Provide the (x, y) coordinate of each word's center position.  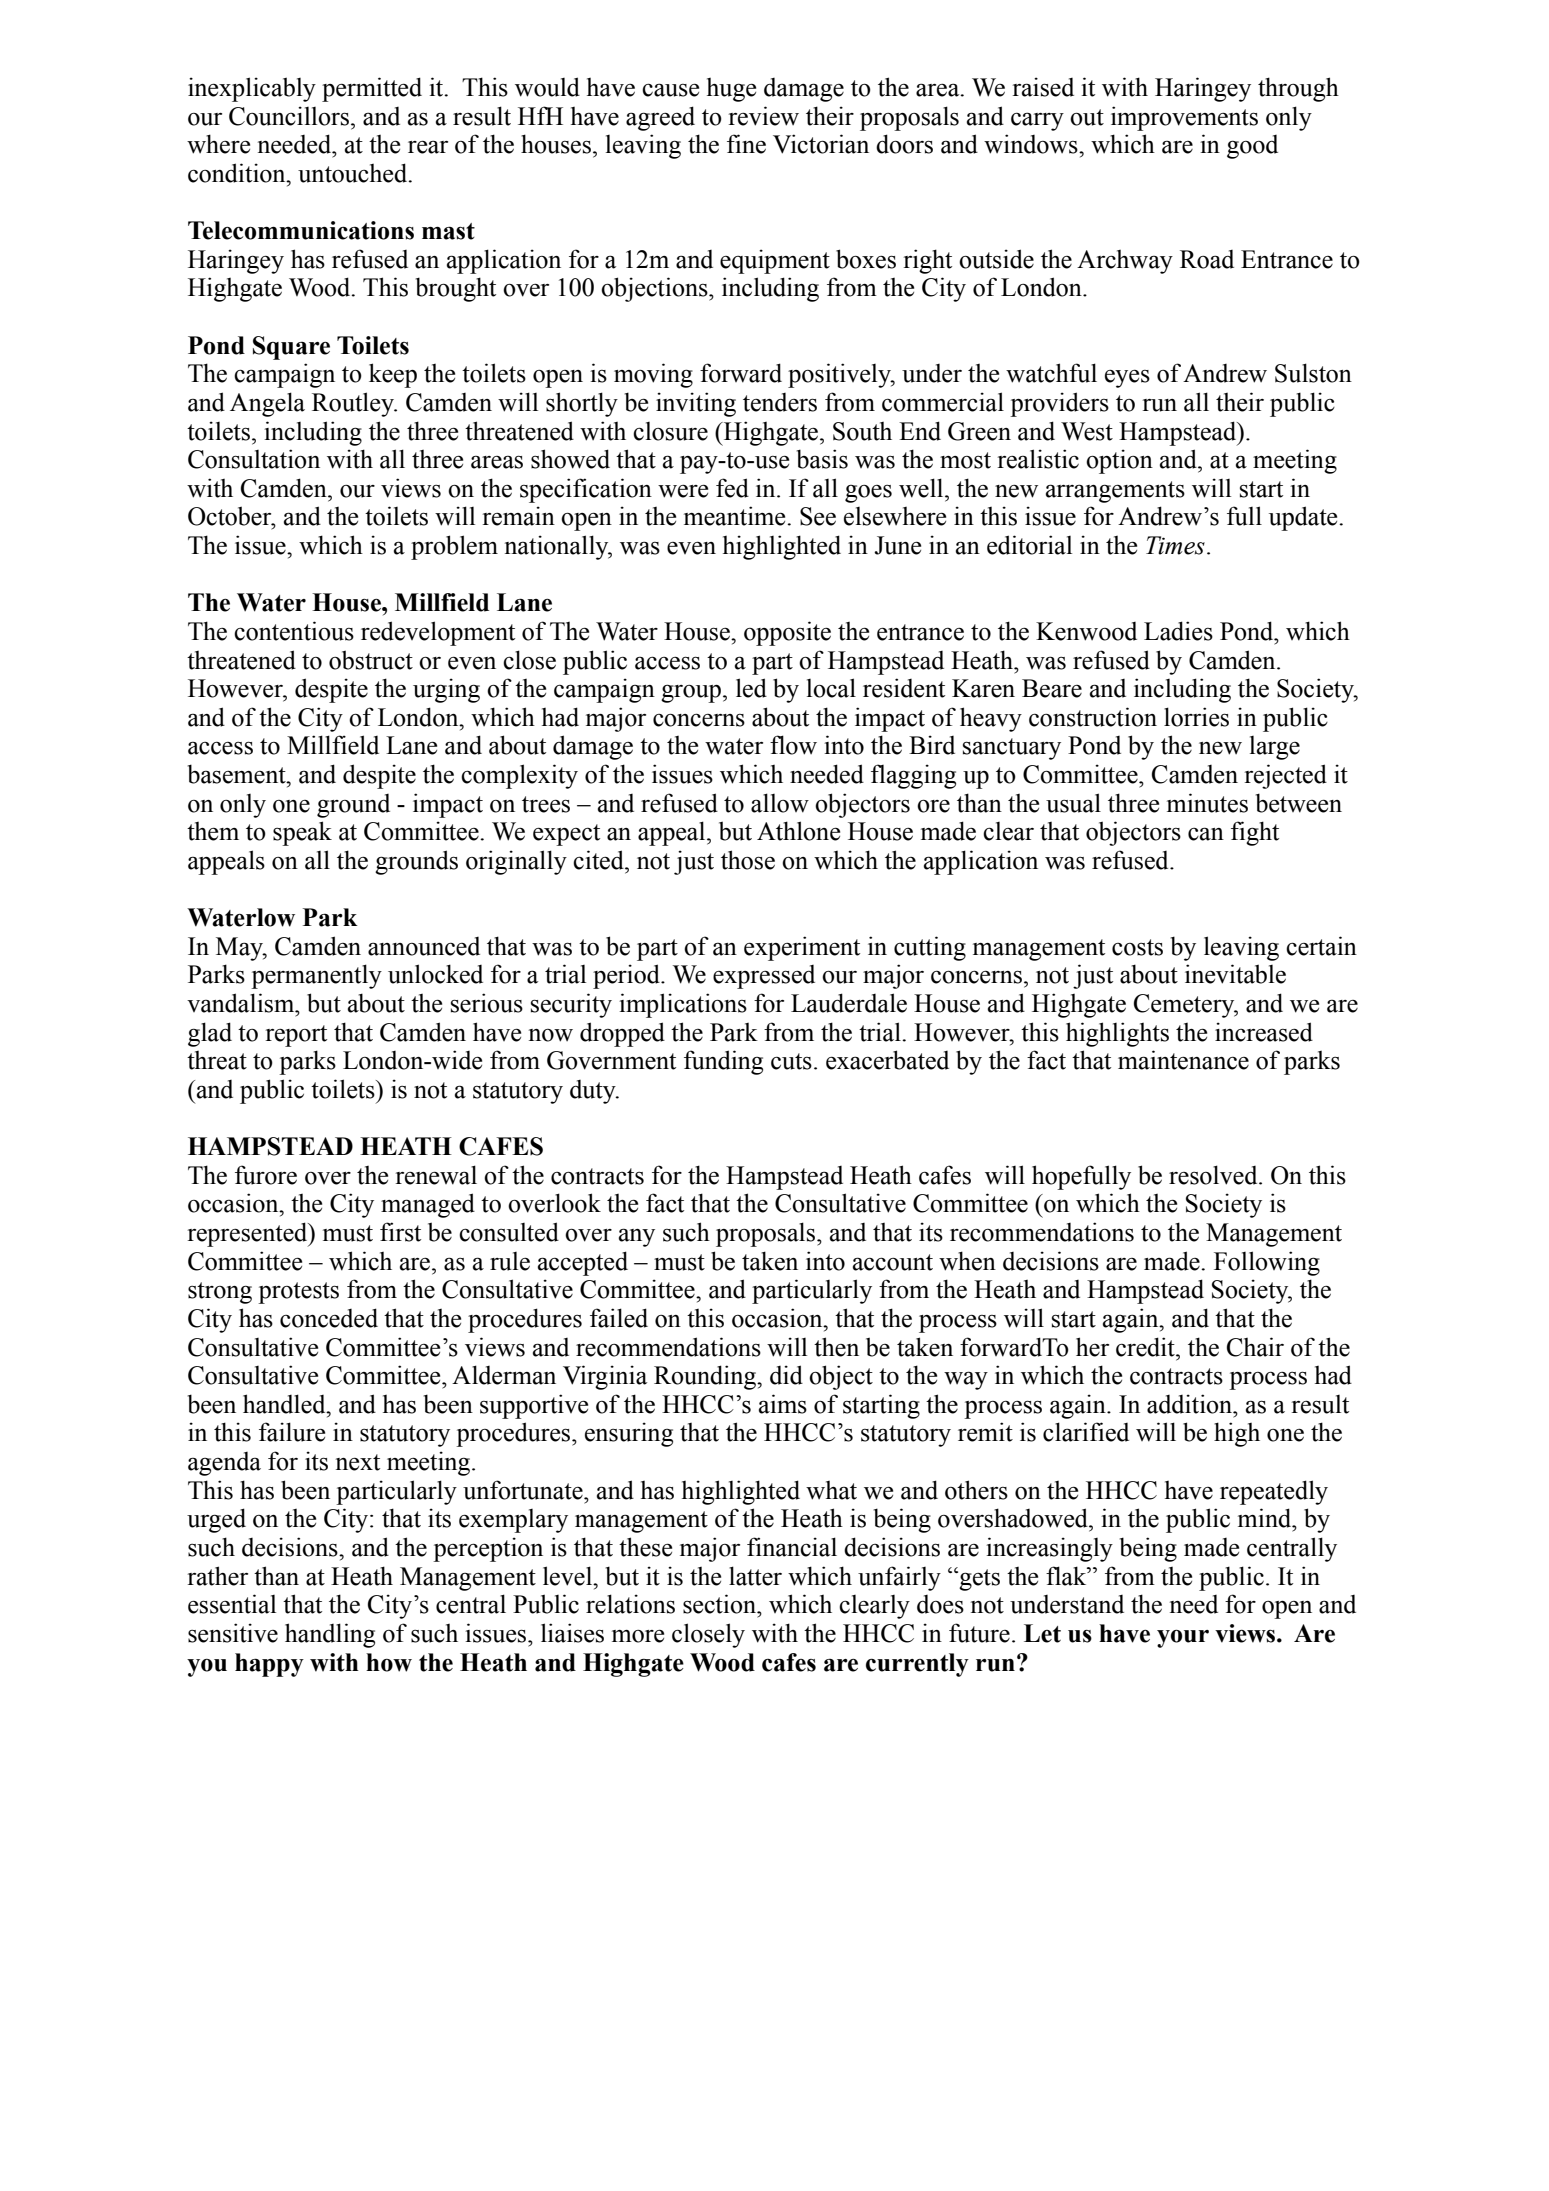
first (400, 1232)
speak (302, 833)
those (748, 860)
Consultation (254, 459)
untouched (354, 173)
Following (1267, 1263)
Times (1175, 545)
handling (330, 1635)
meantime (736, 516)
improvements (1184, 118)
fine (746, 144)
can (1206, 834)
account (893, 1262)
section (720, 1604)
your (1183, 1639)
